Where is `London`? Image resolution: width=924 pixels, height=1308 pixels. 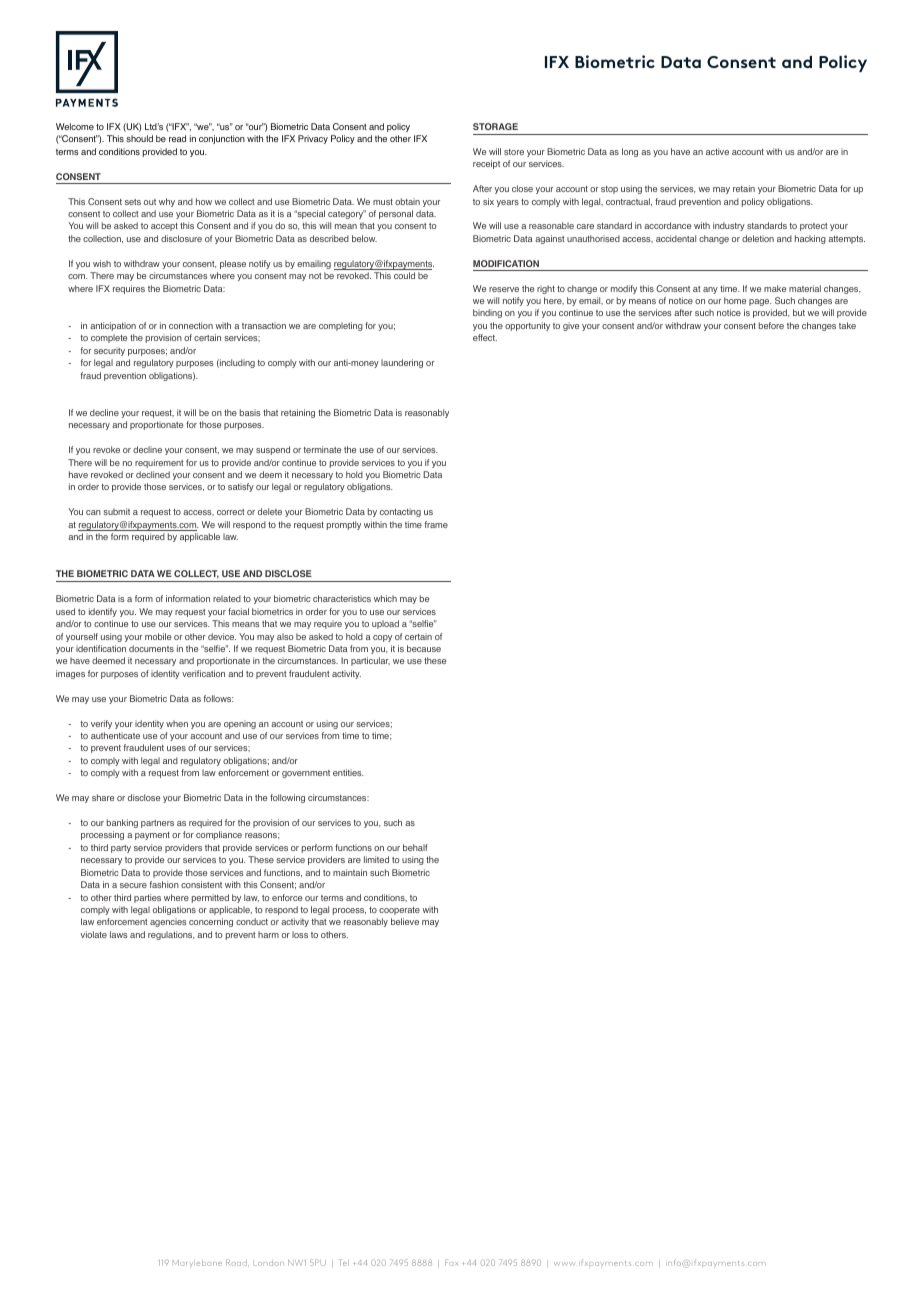
London is located at coordinates (269, 1264).
